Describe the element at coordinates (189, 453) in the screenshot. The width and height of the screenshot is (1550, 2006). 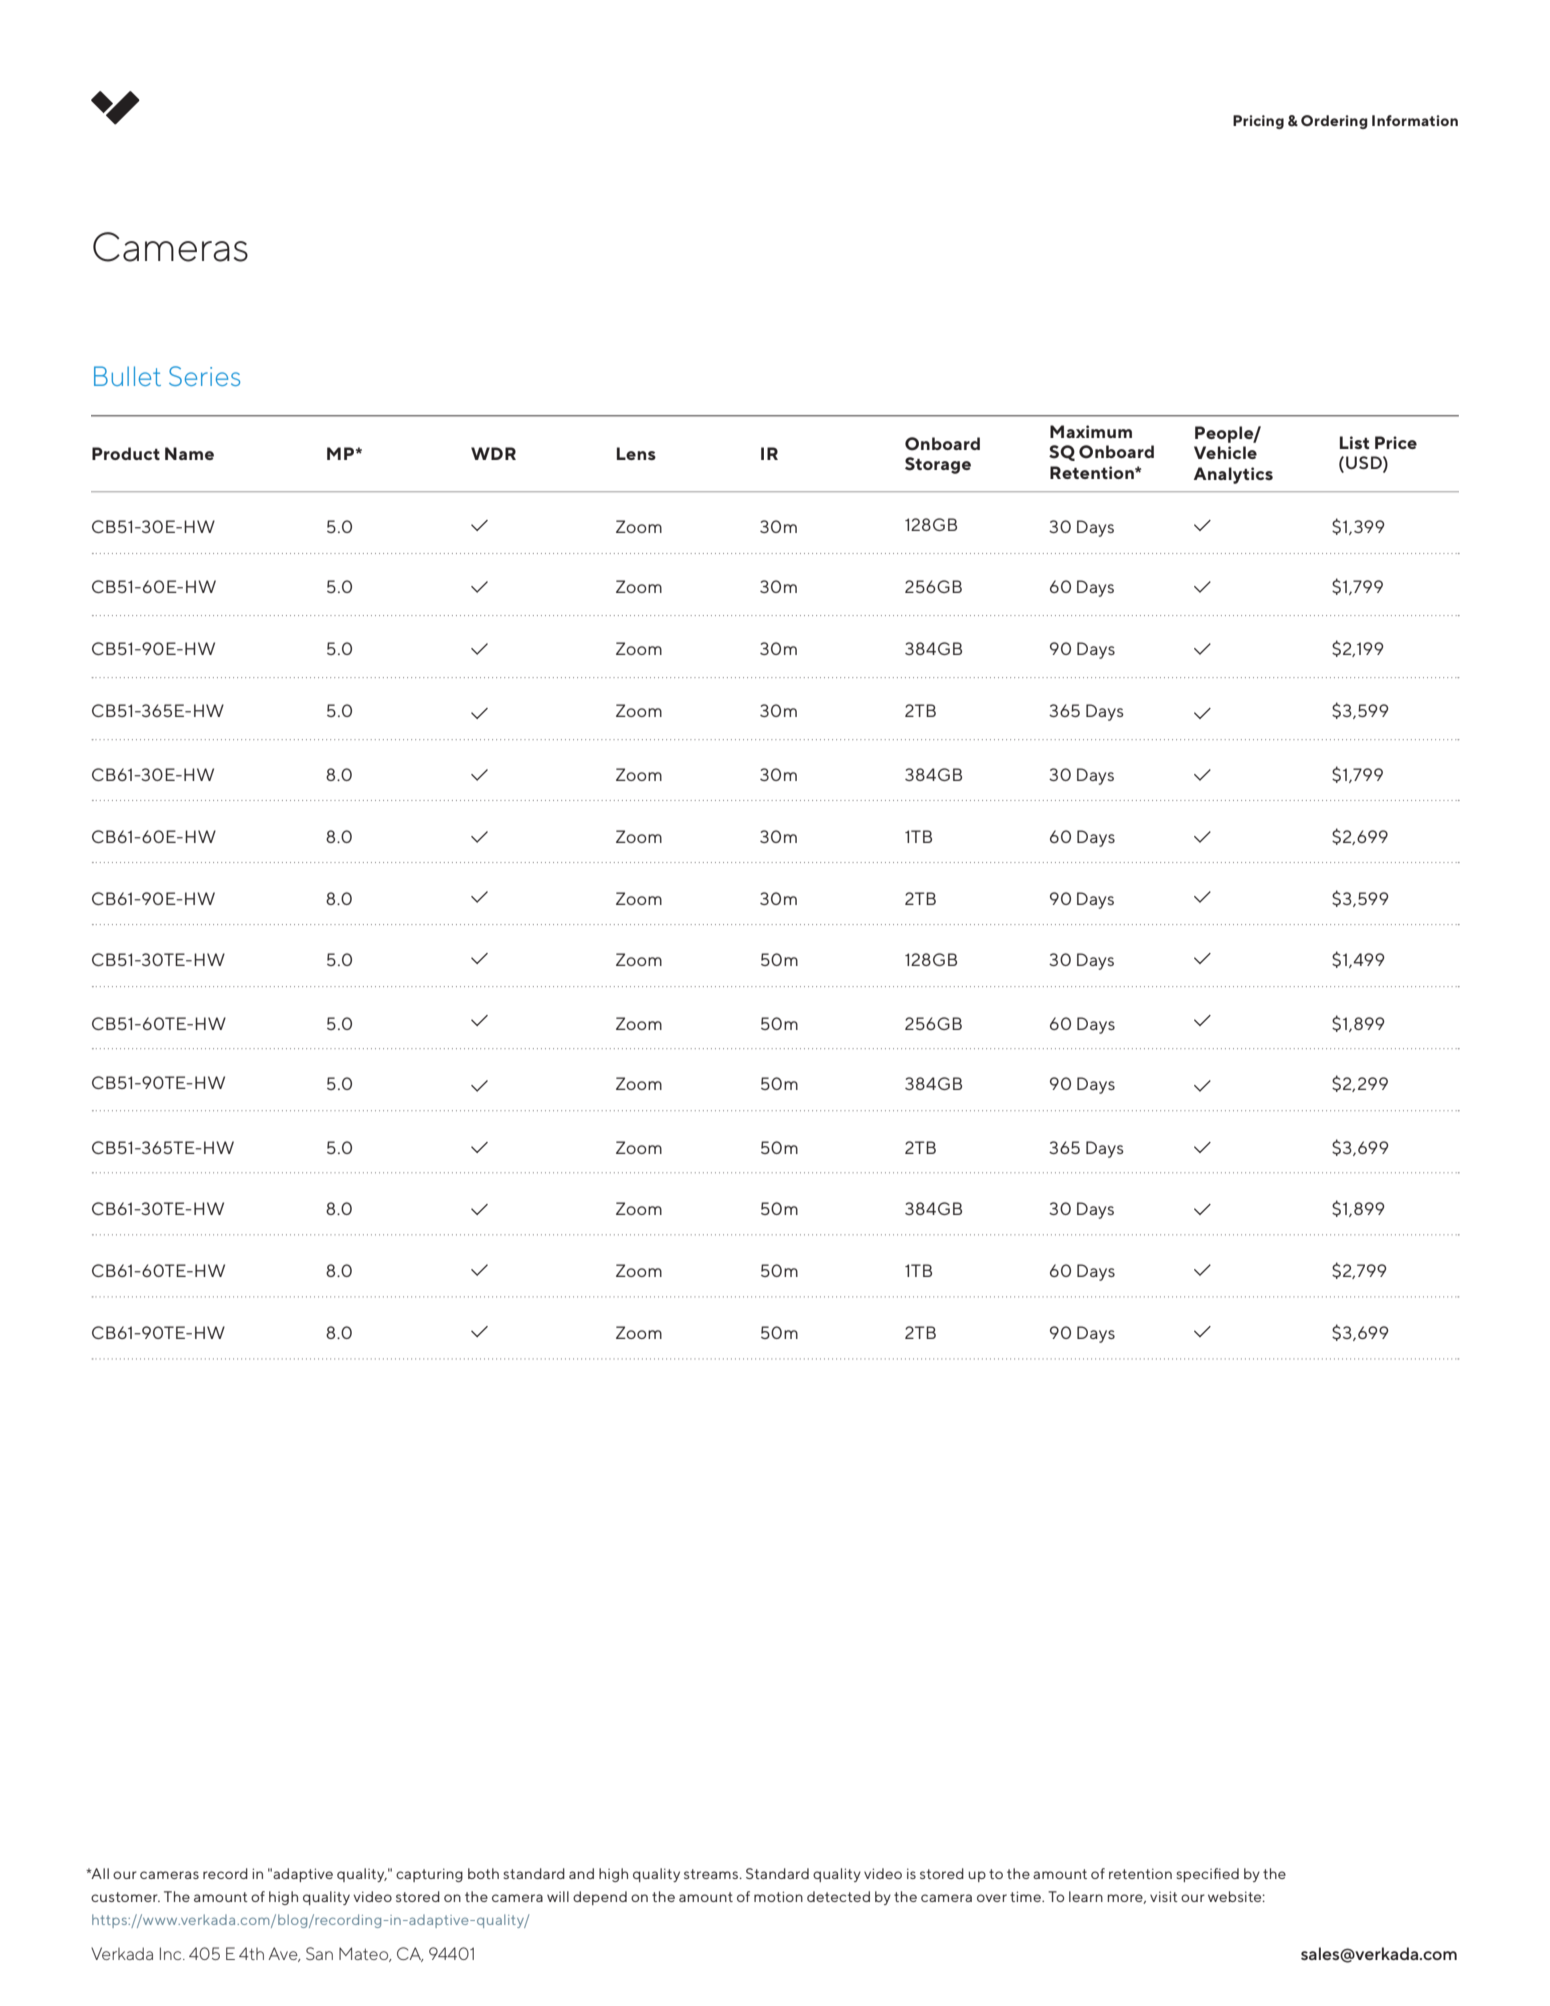
I see `Name` at that location.
